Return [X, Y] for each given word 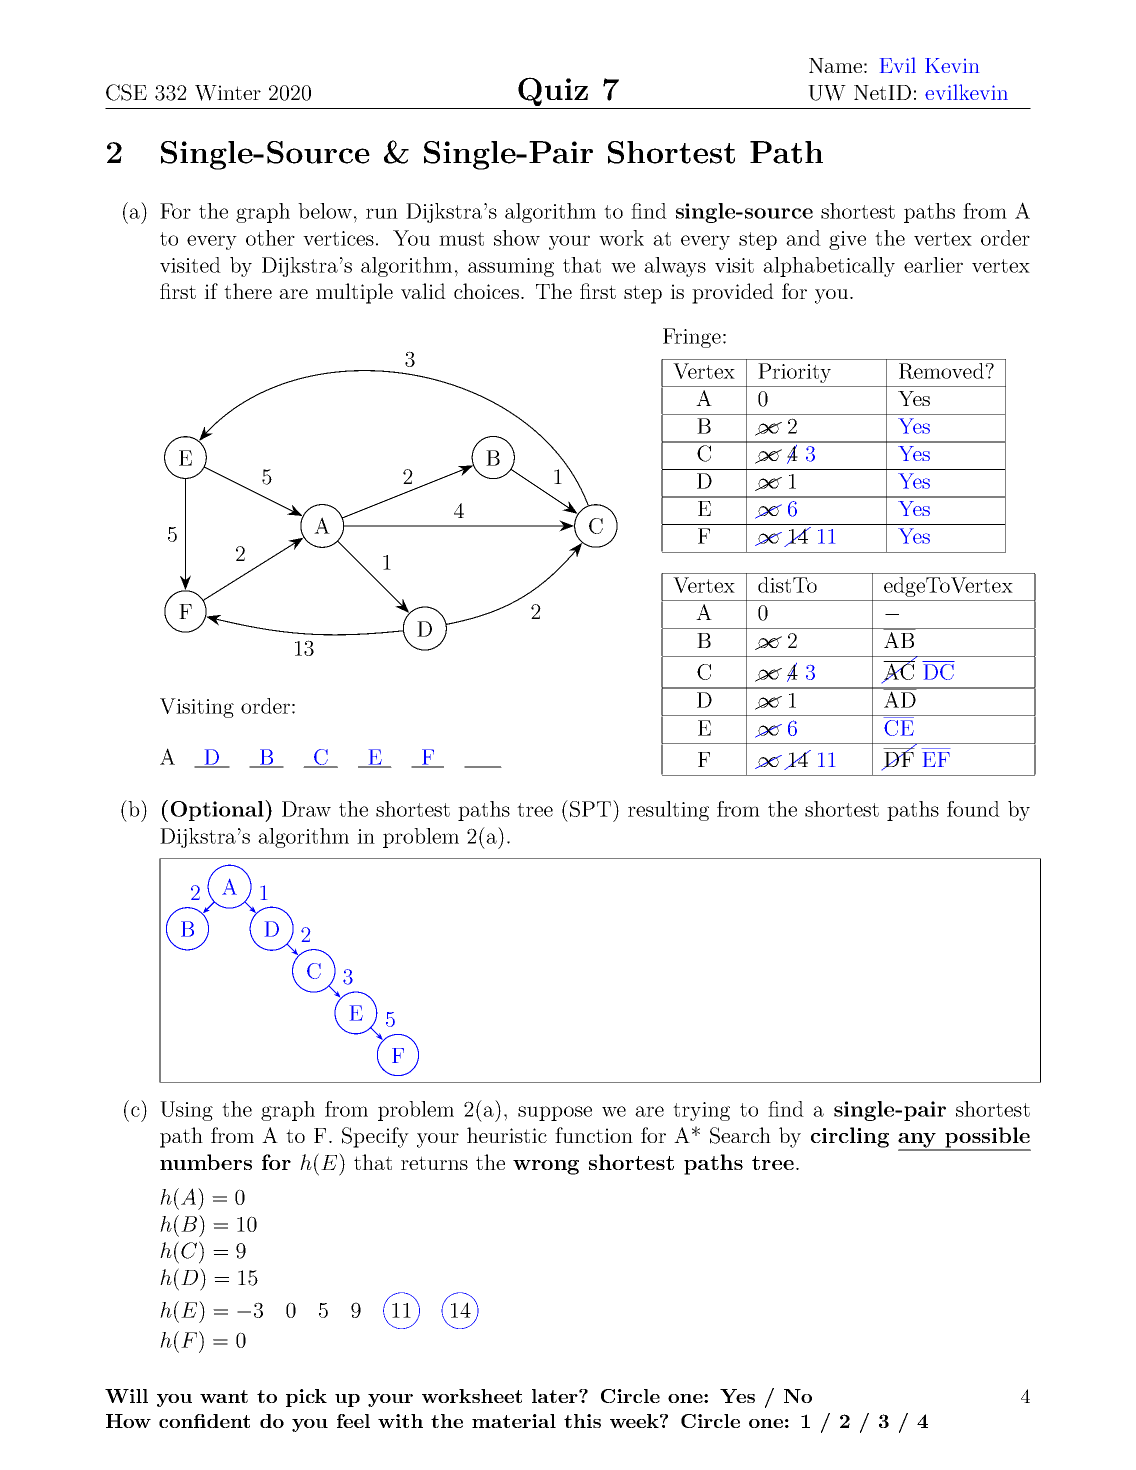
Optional [218, 811]
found [973, 809]
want [224, 1396]
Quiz [553, 93]
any [918, 1141]
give [847, 240]
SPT [590, 809]
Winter [228, 93]
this [582, 1421]
